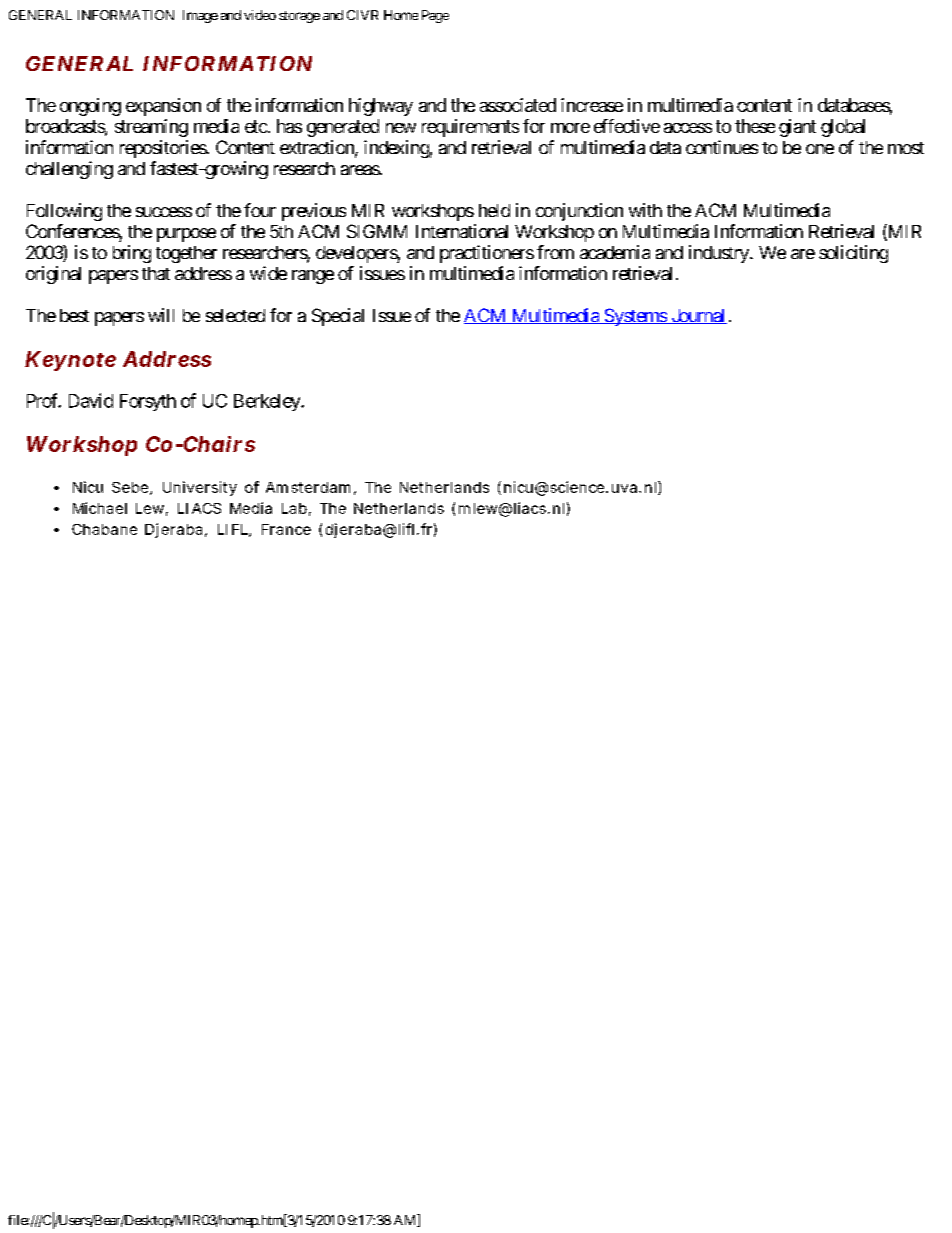 This screenshot has width=952, height=1233. What do you see at coordinates (435, 16) in the screenshot?
I see `Page` at bounding box center [435, 16].
